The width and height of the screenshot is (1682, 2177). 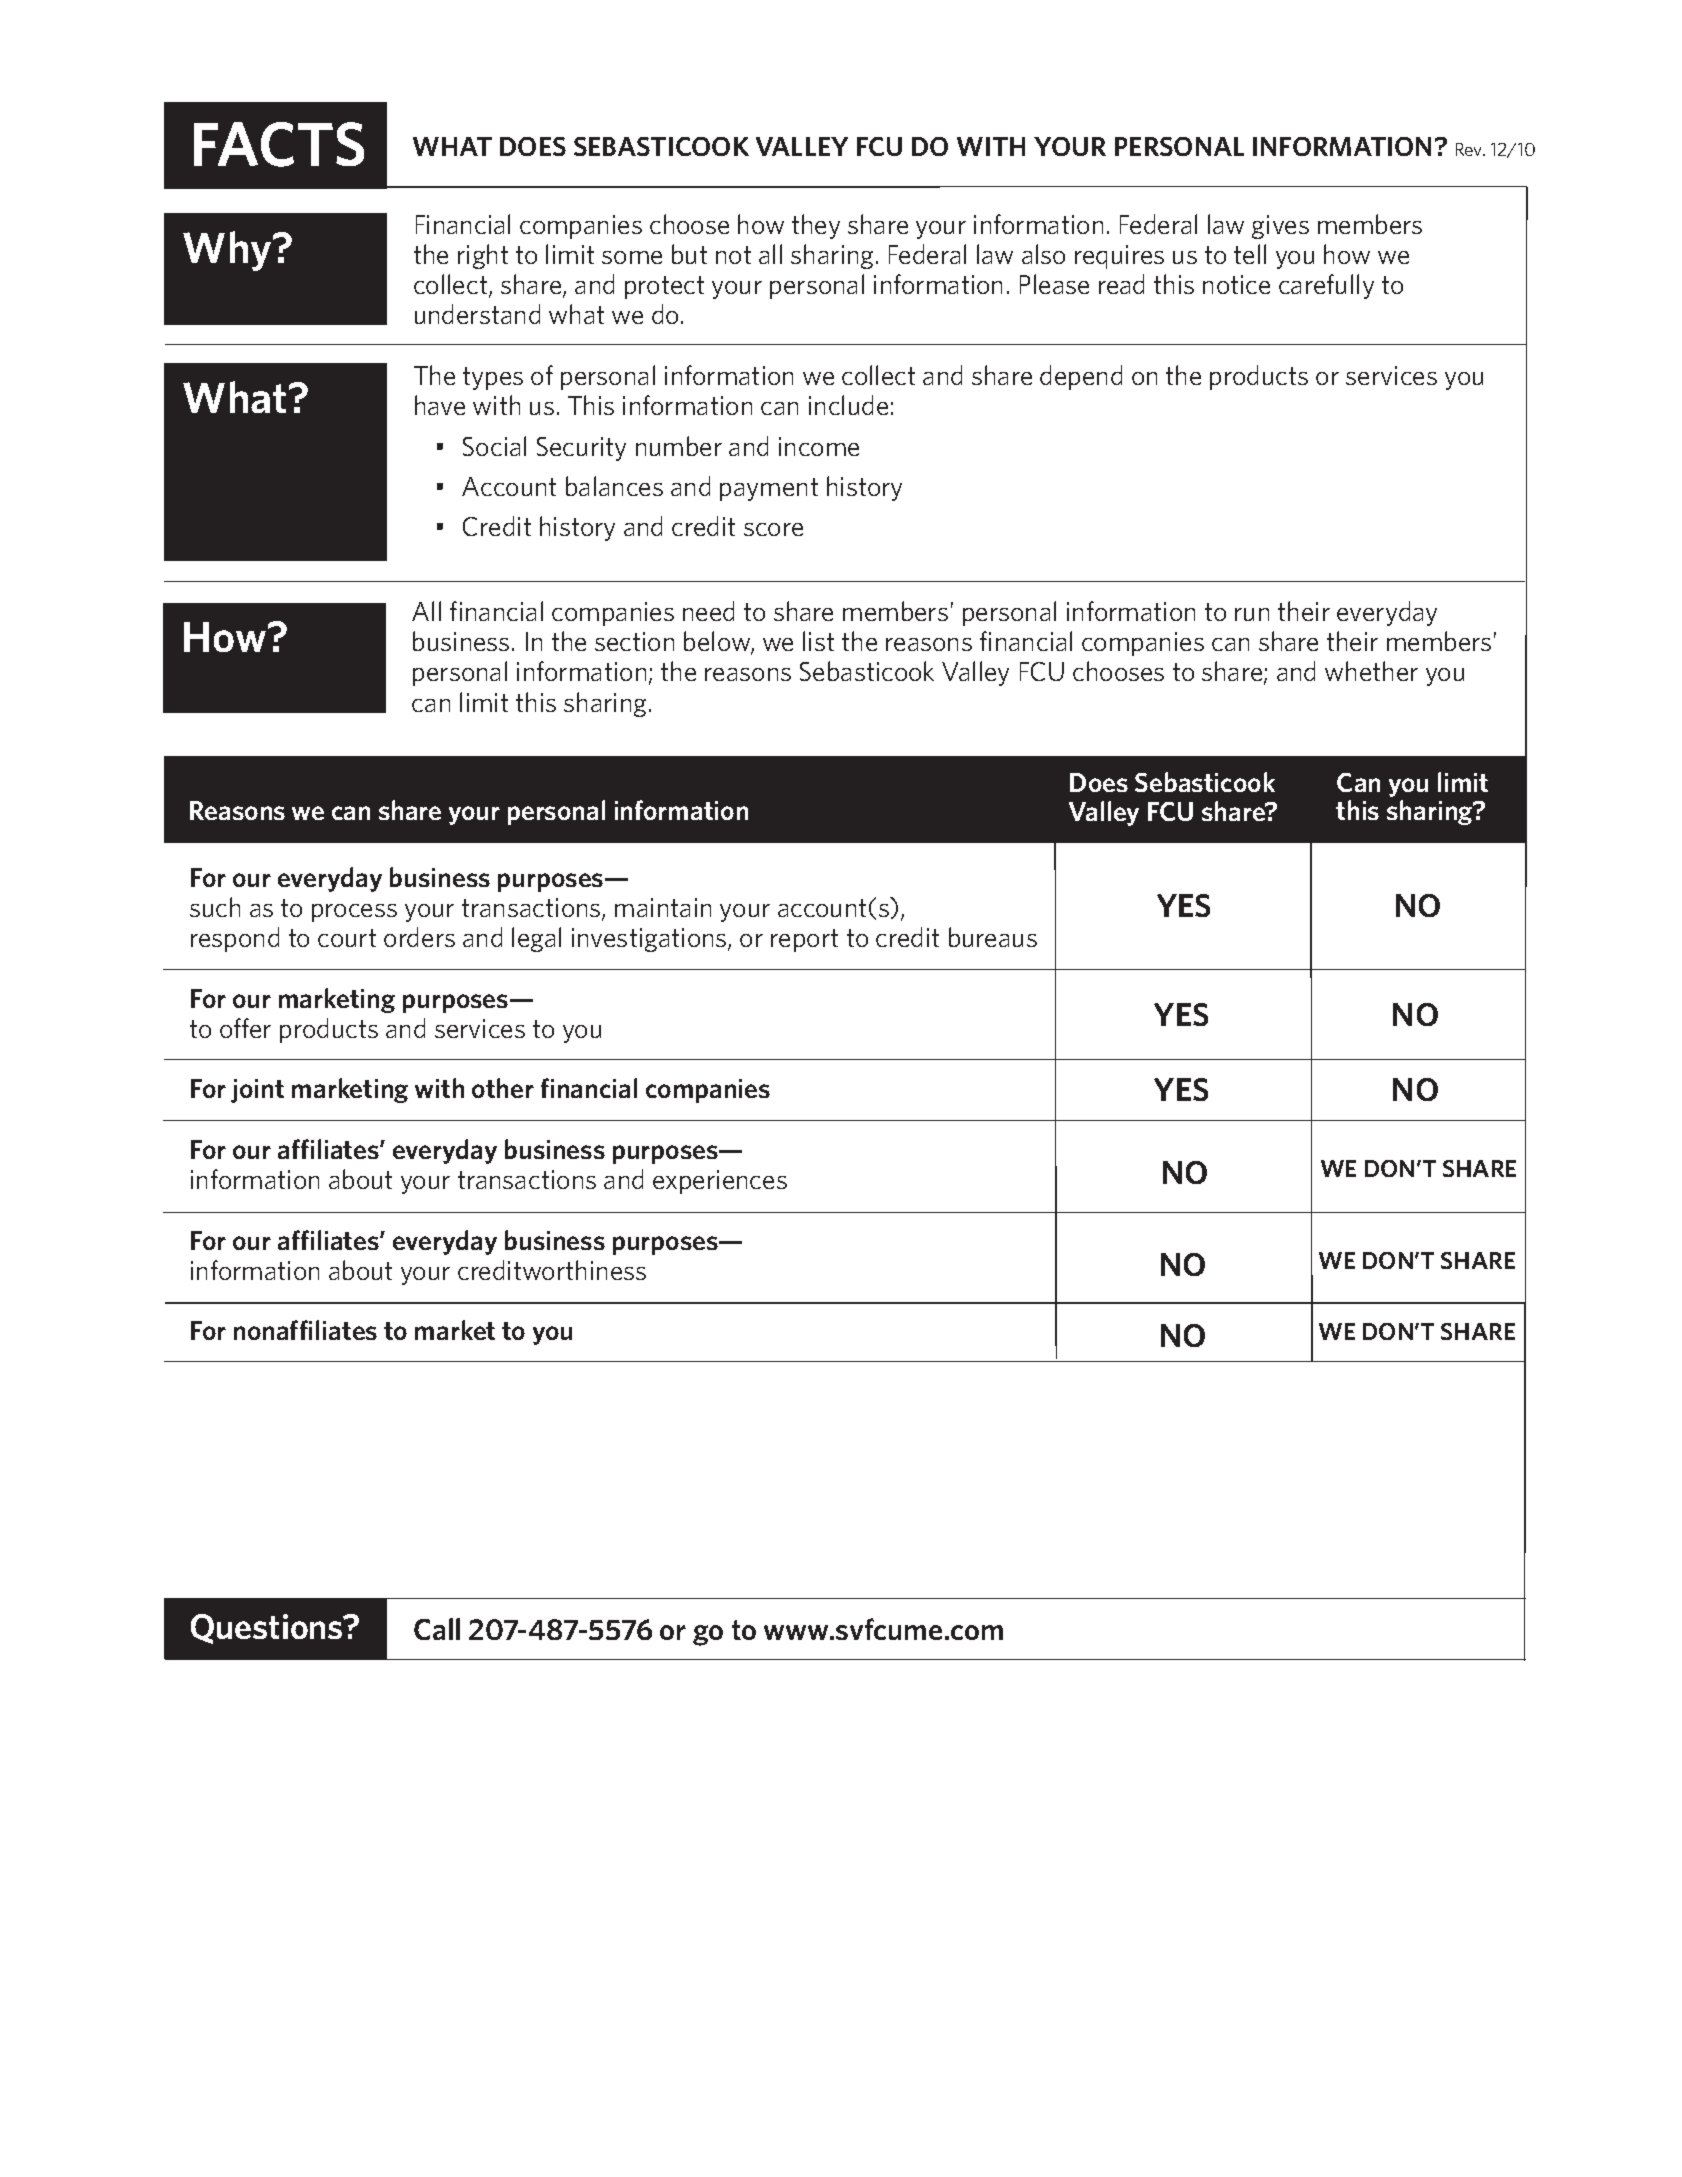 I want to click on court, so click(x=347, y=938).
